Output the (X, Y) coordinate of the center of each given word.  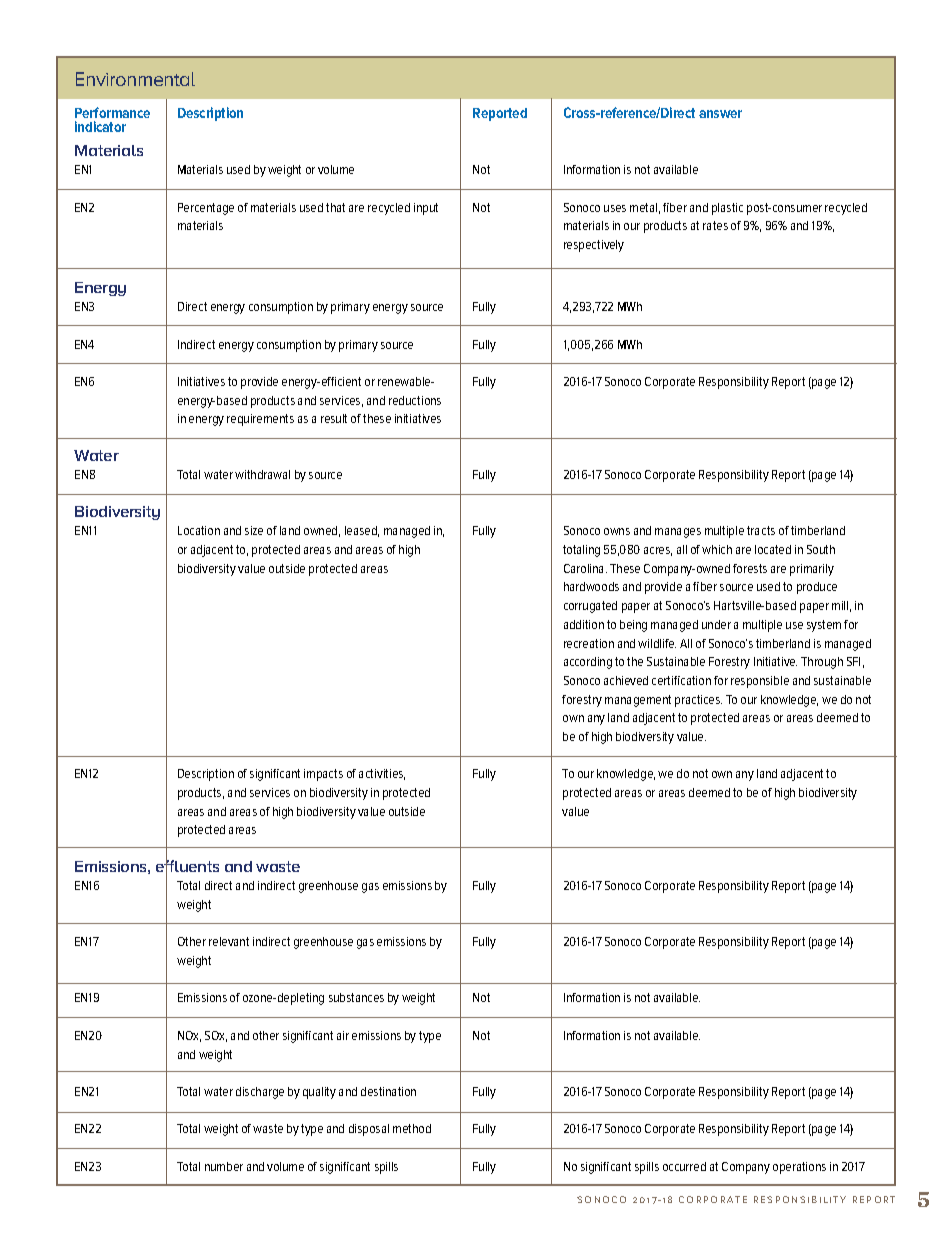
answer (720, 114)
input (426, 209)
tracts (761, 530)
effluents (187, 866)
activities (382, 774)
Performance (112, 112)
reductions (415, 400)
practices (698, 701)
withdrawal (262, 474)
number (224, 1166)
